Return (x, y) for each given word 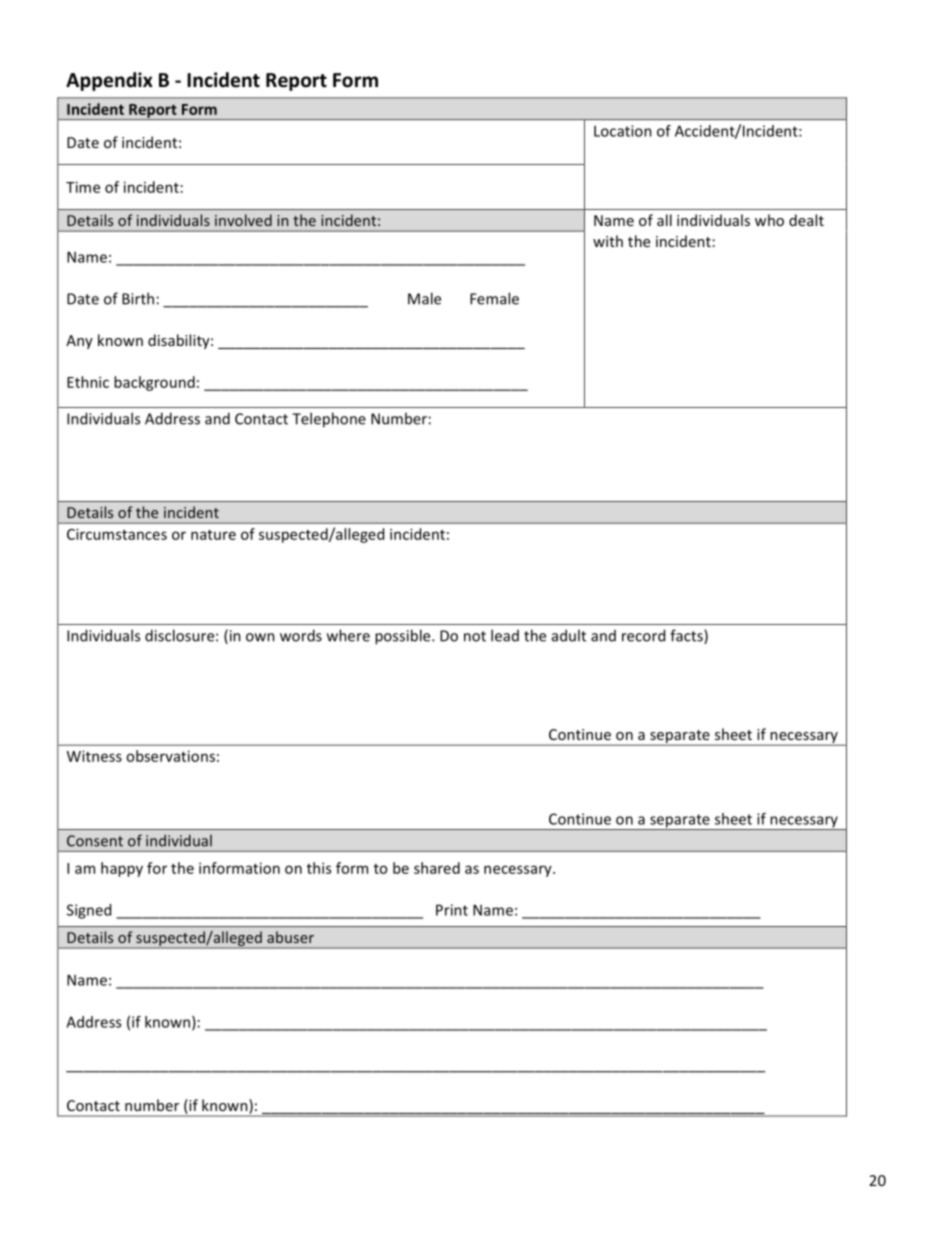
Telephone (329, 420)
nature (213, 535)
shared (437, 868)
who (769, 220)
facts (687, 636)
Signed (89, 911)
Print (452, 910)
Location (623, 131)
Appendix (109, 81)
